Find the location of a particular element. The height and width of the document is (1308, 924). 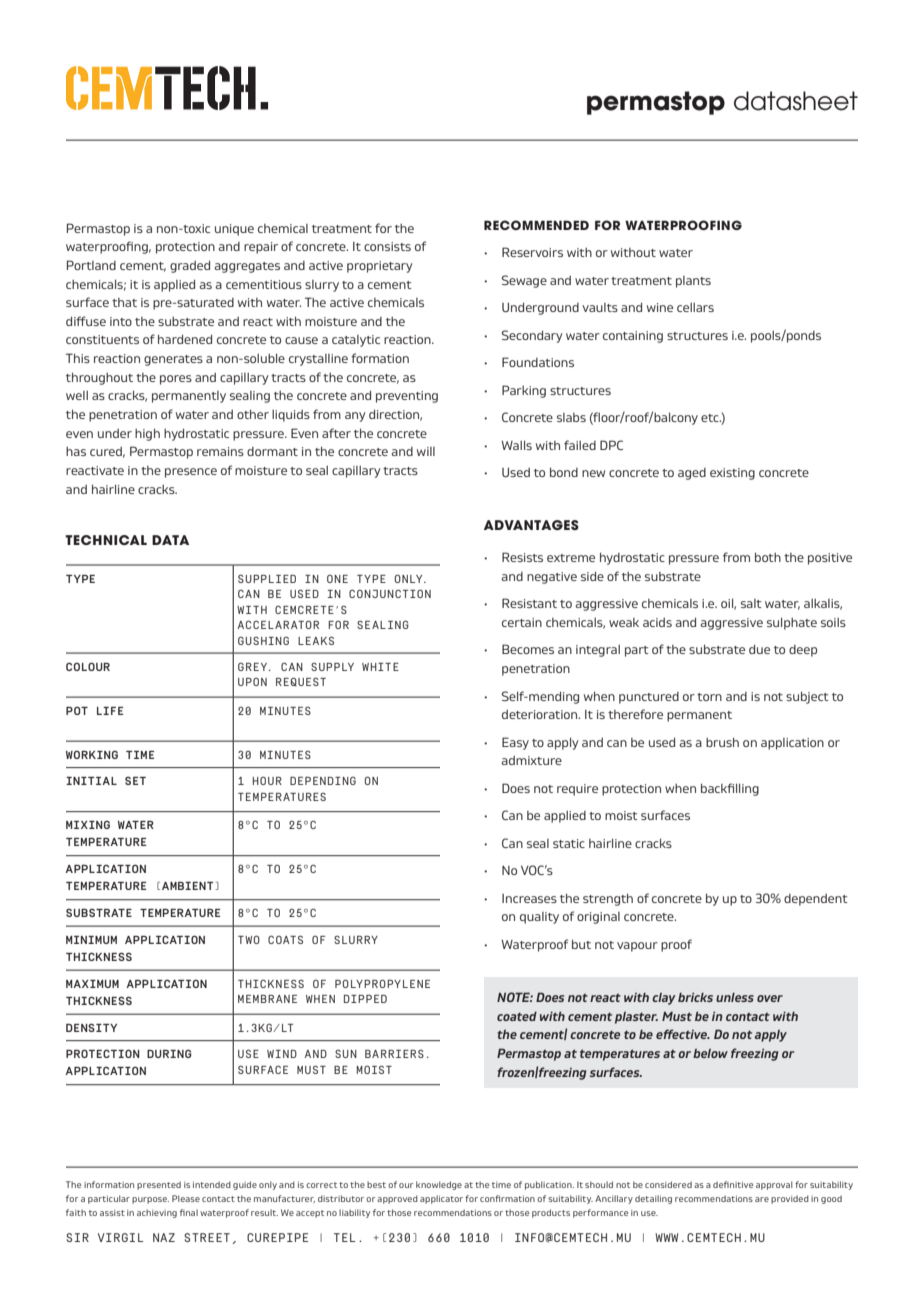

applicator is located at coordinates (441, 1199).
